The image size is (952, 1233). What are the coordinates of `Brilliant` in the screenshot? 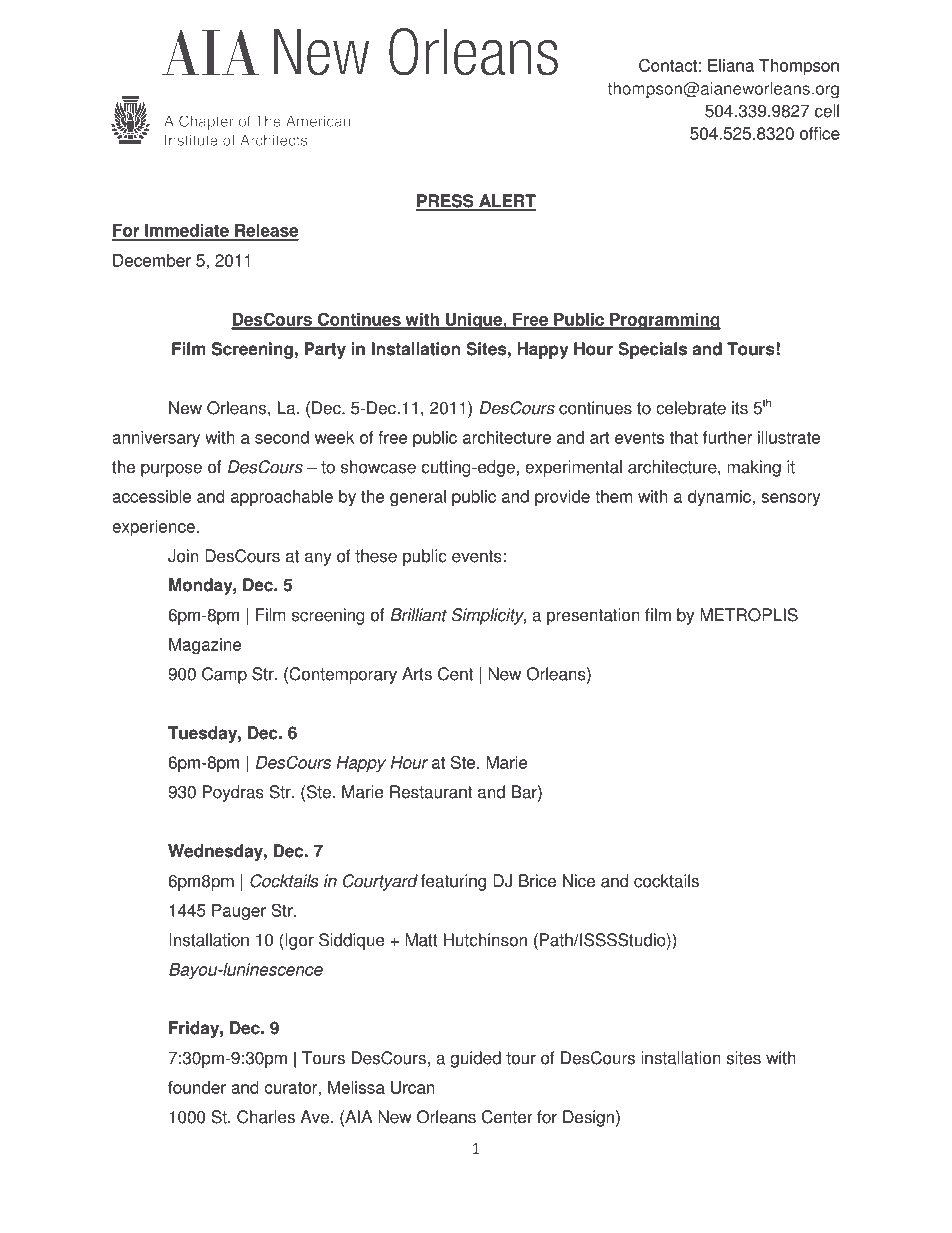 It's located at (419, 615).
